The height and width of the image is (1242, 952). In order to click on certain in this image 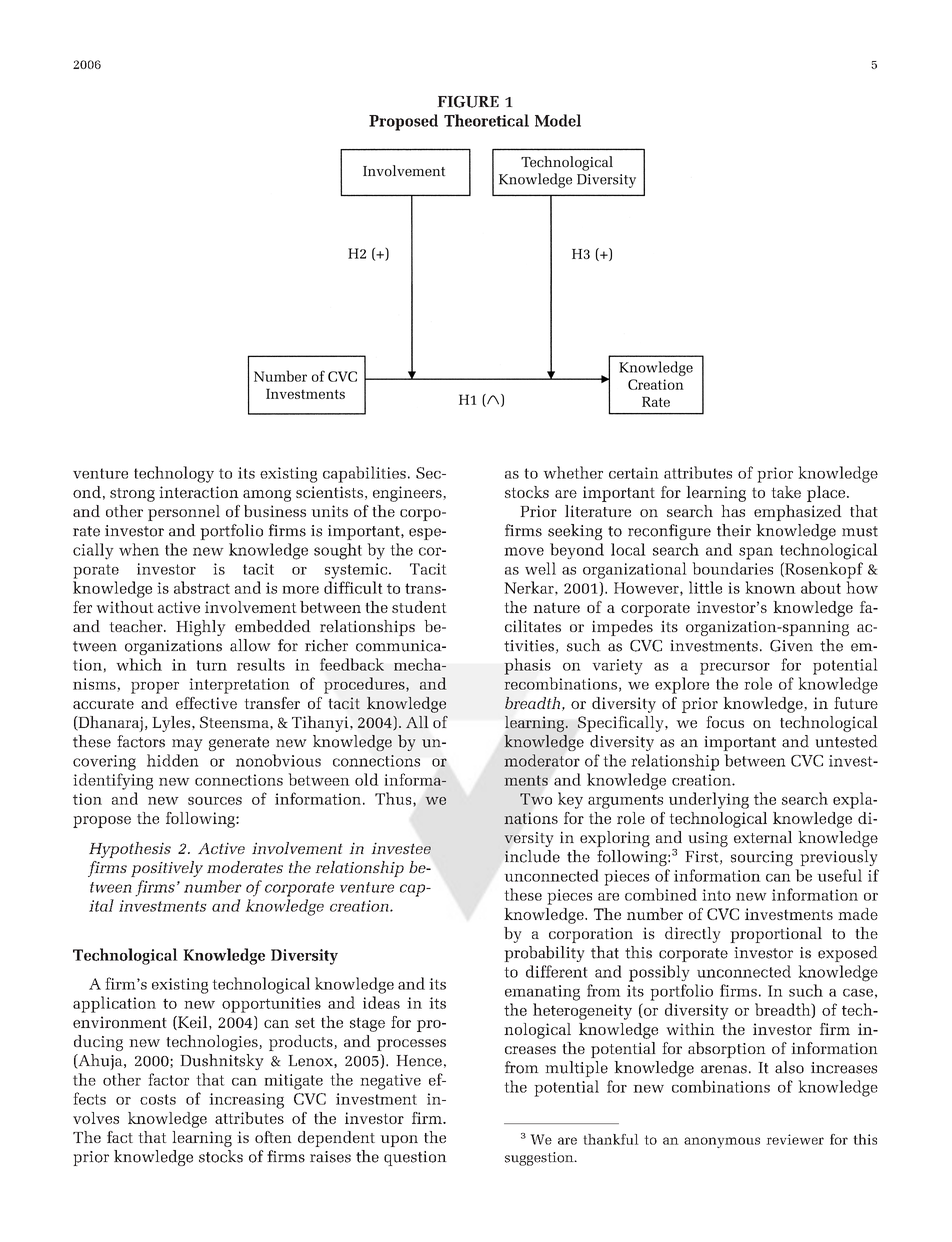, I will do `click(634, 473)`.
